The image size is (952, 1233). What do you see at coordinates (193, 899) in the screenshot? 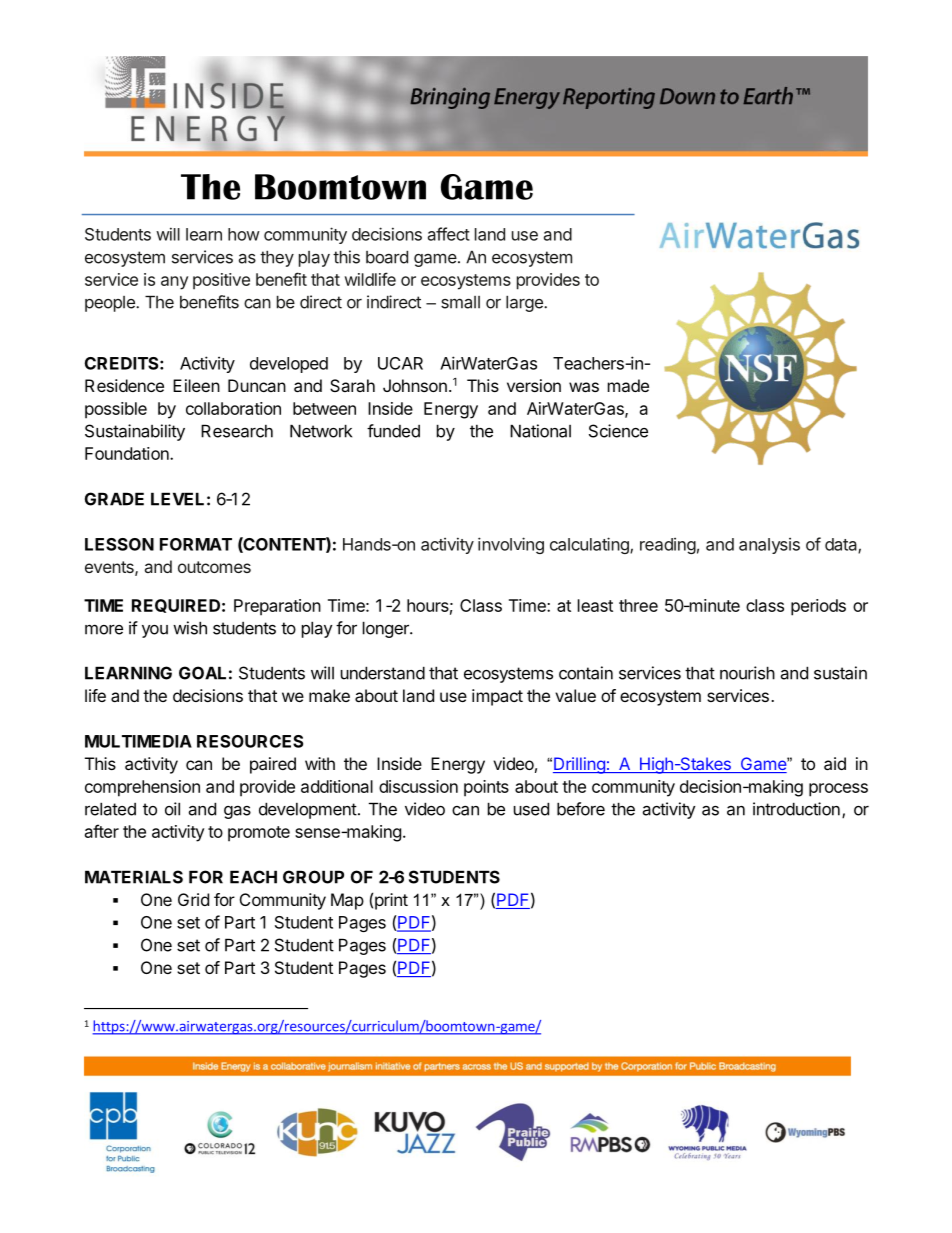
I see `Grid` at bounding box center [193, 899].
